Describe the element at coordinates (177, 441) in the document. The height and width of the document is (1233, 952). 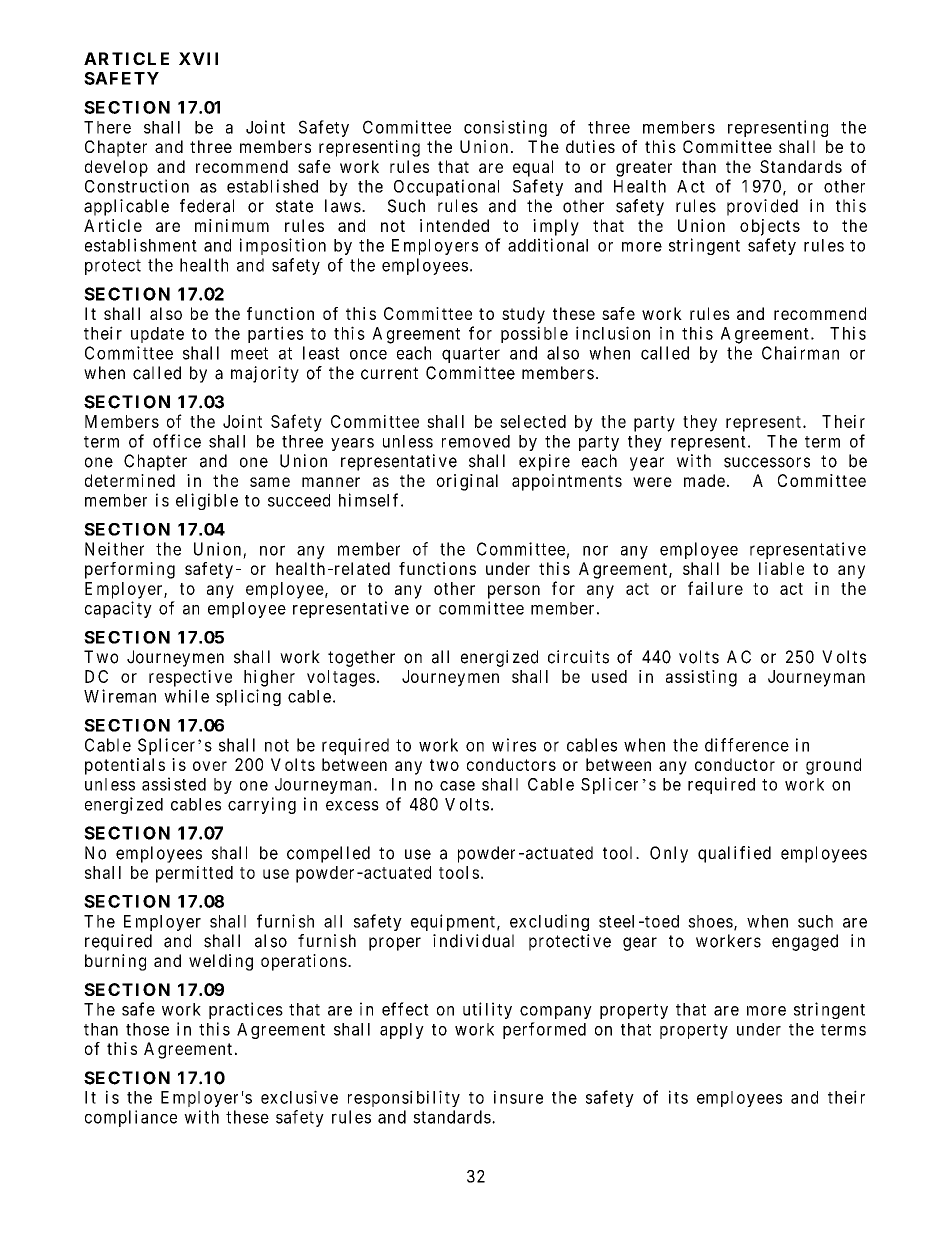
I see `office` at that location.
